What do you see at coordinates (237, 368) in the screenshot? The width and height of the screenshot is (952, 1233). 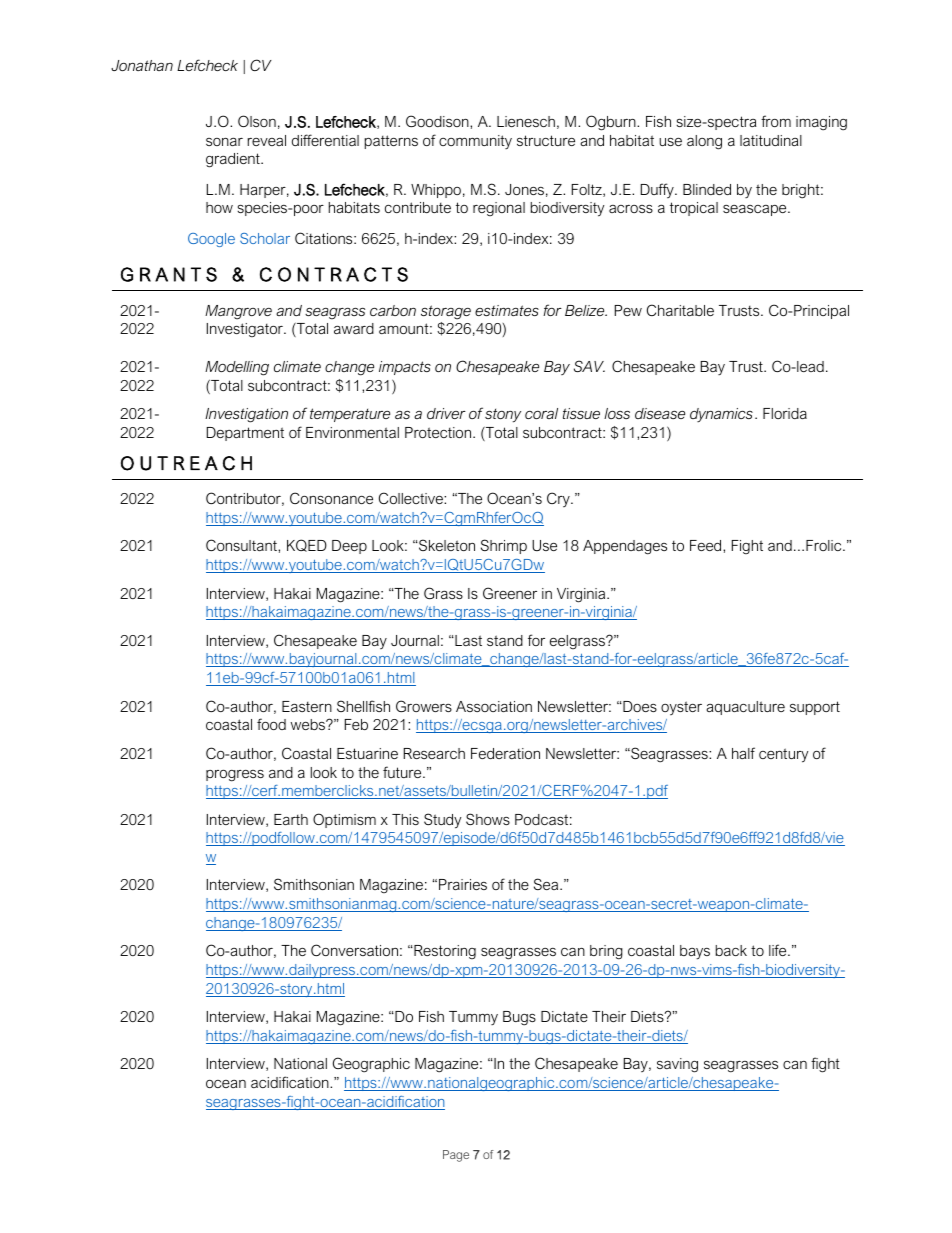 I see `Modelling` at bounding box center [237, 368].
